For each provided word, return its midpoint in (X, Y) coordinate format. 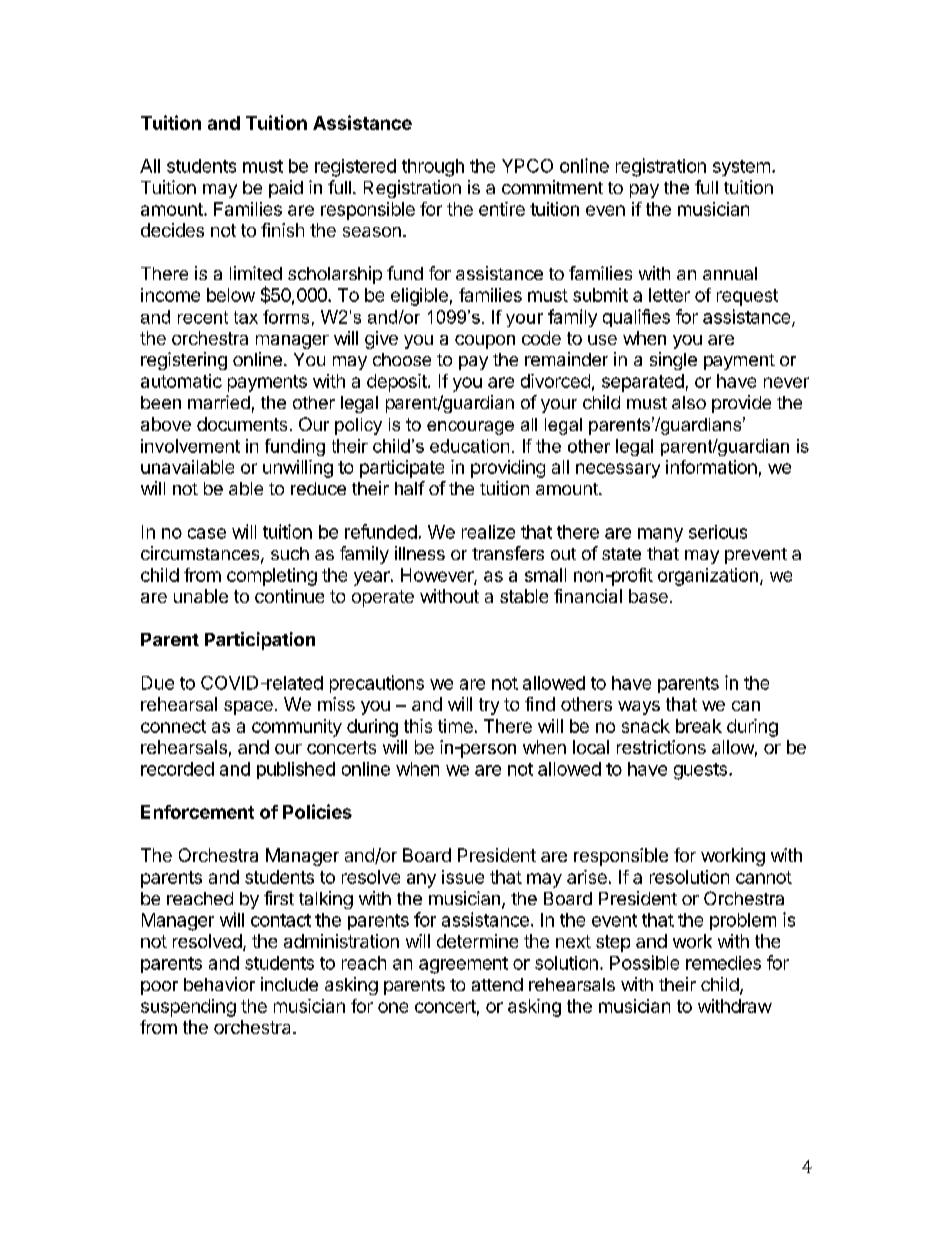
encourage (470, 428)
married (219, 402)
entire (502, 209)
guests (700, 771)
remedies (723, 963)
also (689, 402)
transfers (508, 553)
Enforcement (197, 812)
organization (708, 577)
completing (272, 577)
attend (497, 984)
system (741, 168)
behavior (219, 984)
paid (286, 189)
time (455, 726)
